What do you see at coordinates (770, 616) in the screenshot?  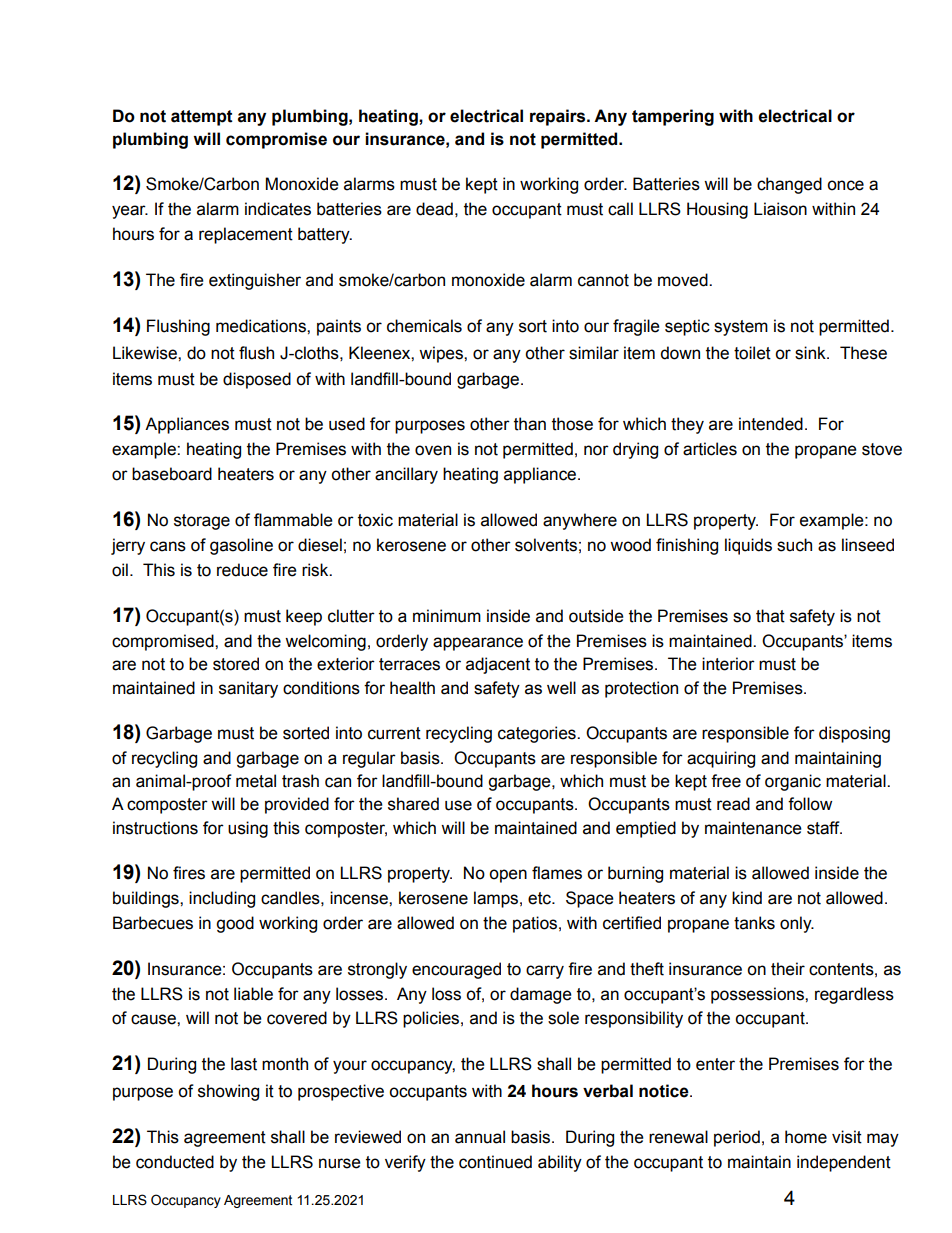 I see `that` at bounding box center [770, 616].
